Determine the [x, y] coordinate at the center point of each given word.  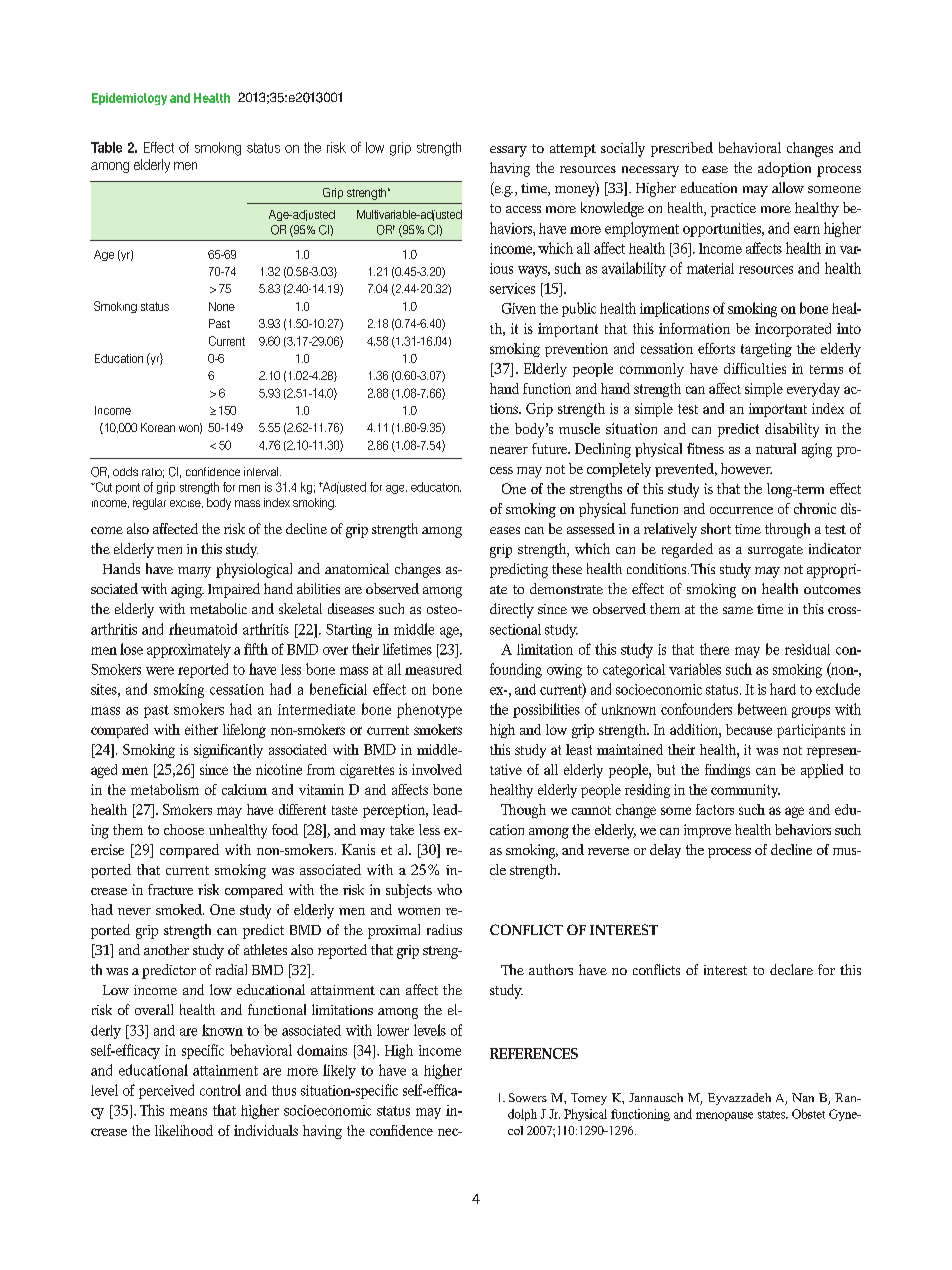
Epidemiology [129, 99]
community [745, 791]
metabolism [165, 789]
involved [437, 769]
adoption [784, 169]
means [188, 1112]
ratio [153, 473]
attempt [573, 150]
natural [776, 448]
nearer [509, 450]
